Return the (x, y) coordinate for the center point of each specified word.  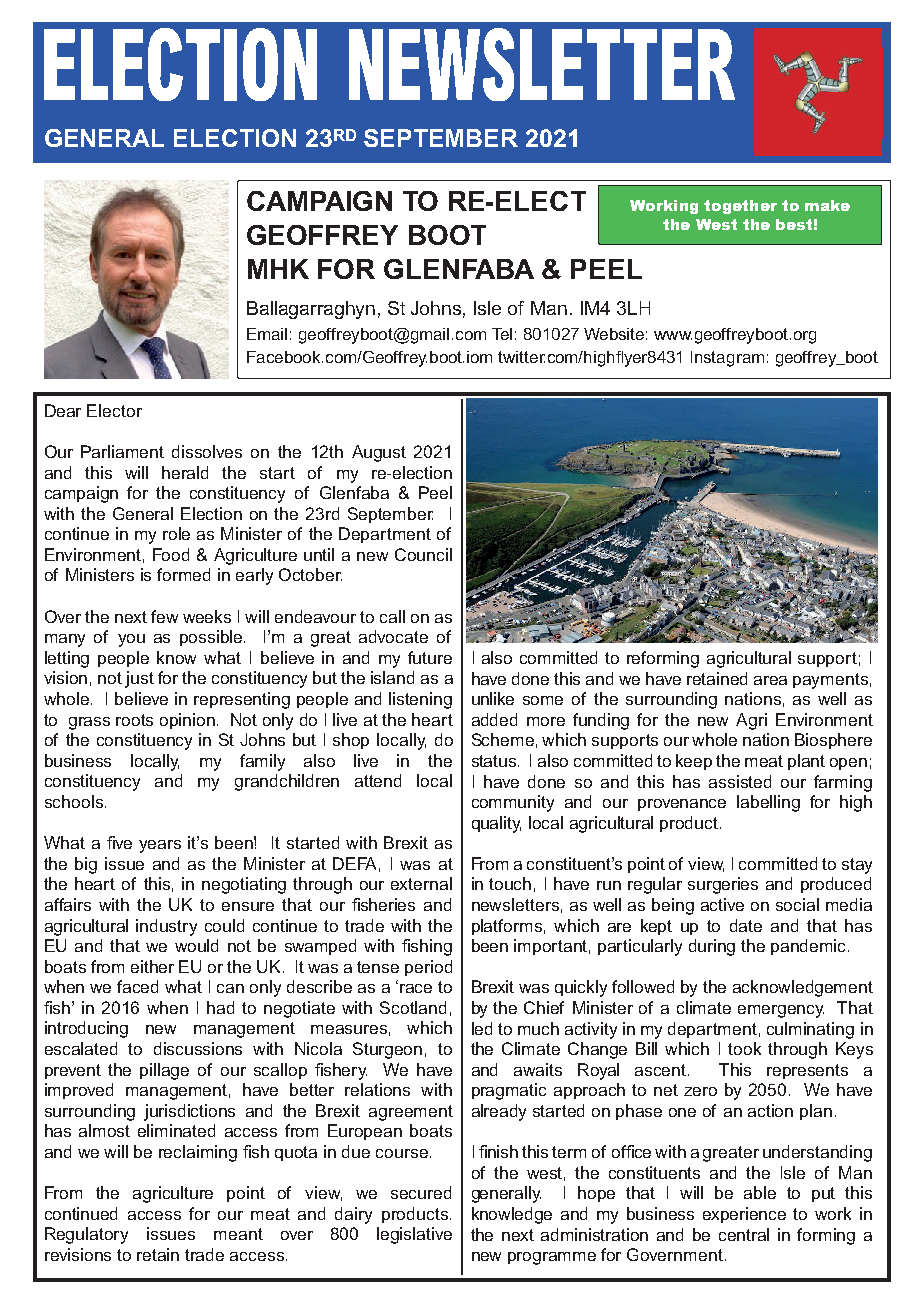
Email (267, 334)
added (494, 719)
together (740, 207)
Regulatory (86, 1235)
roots (134, 720)
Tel (502, 334)
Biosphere (833, 741)
